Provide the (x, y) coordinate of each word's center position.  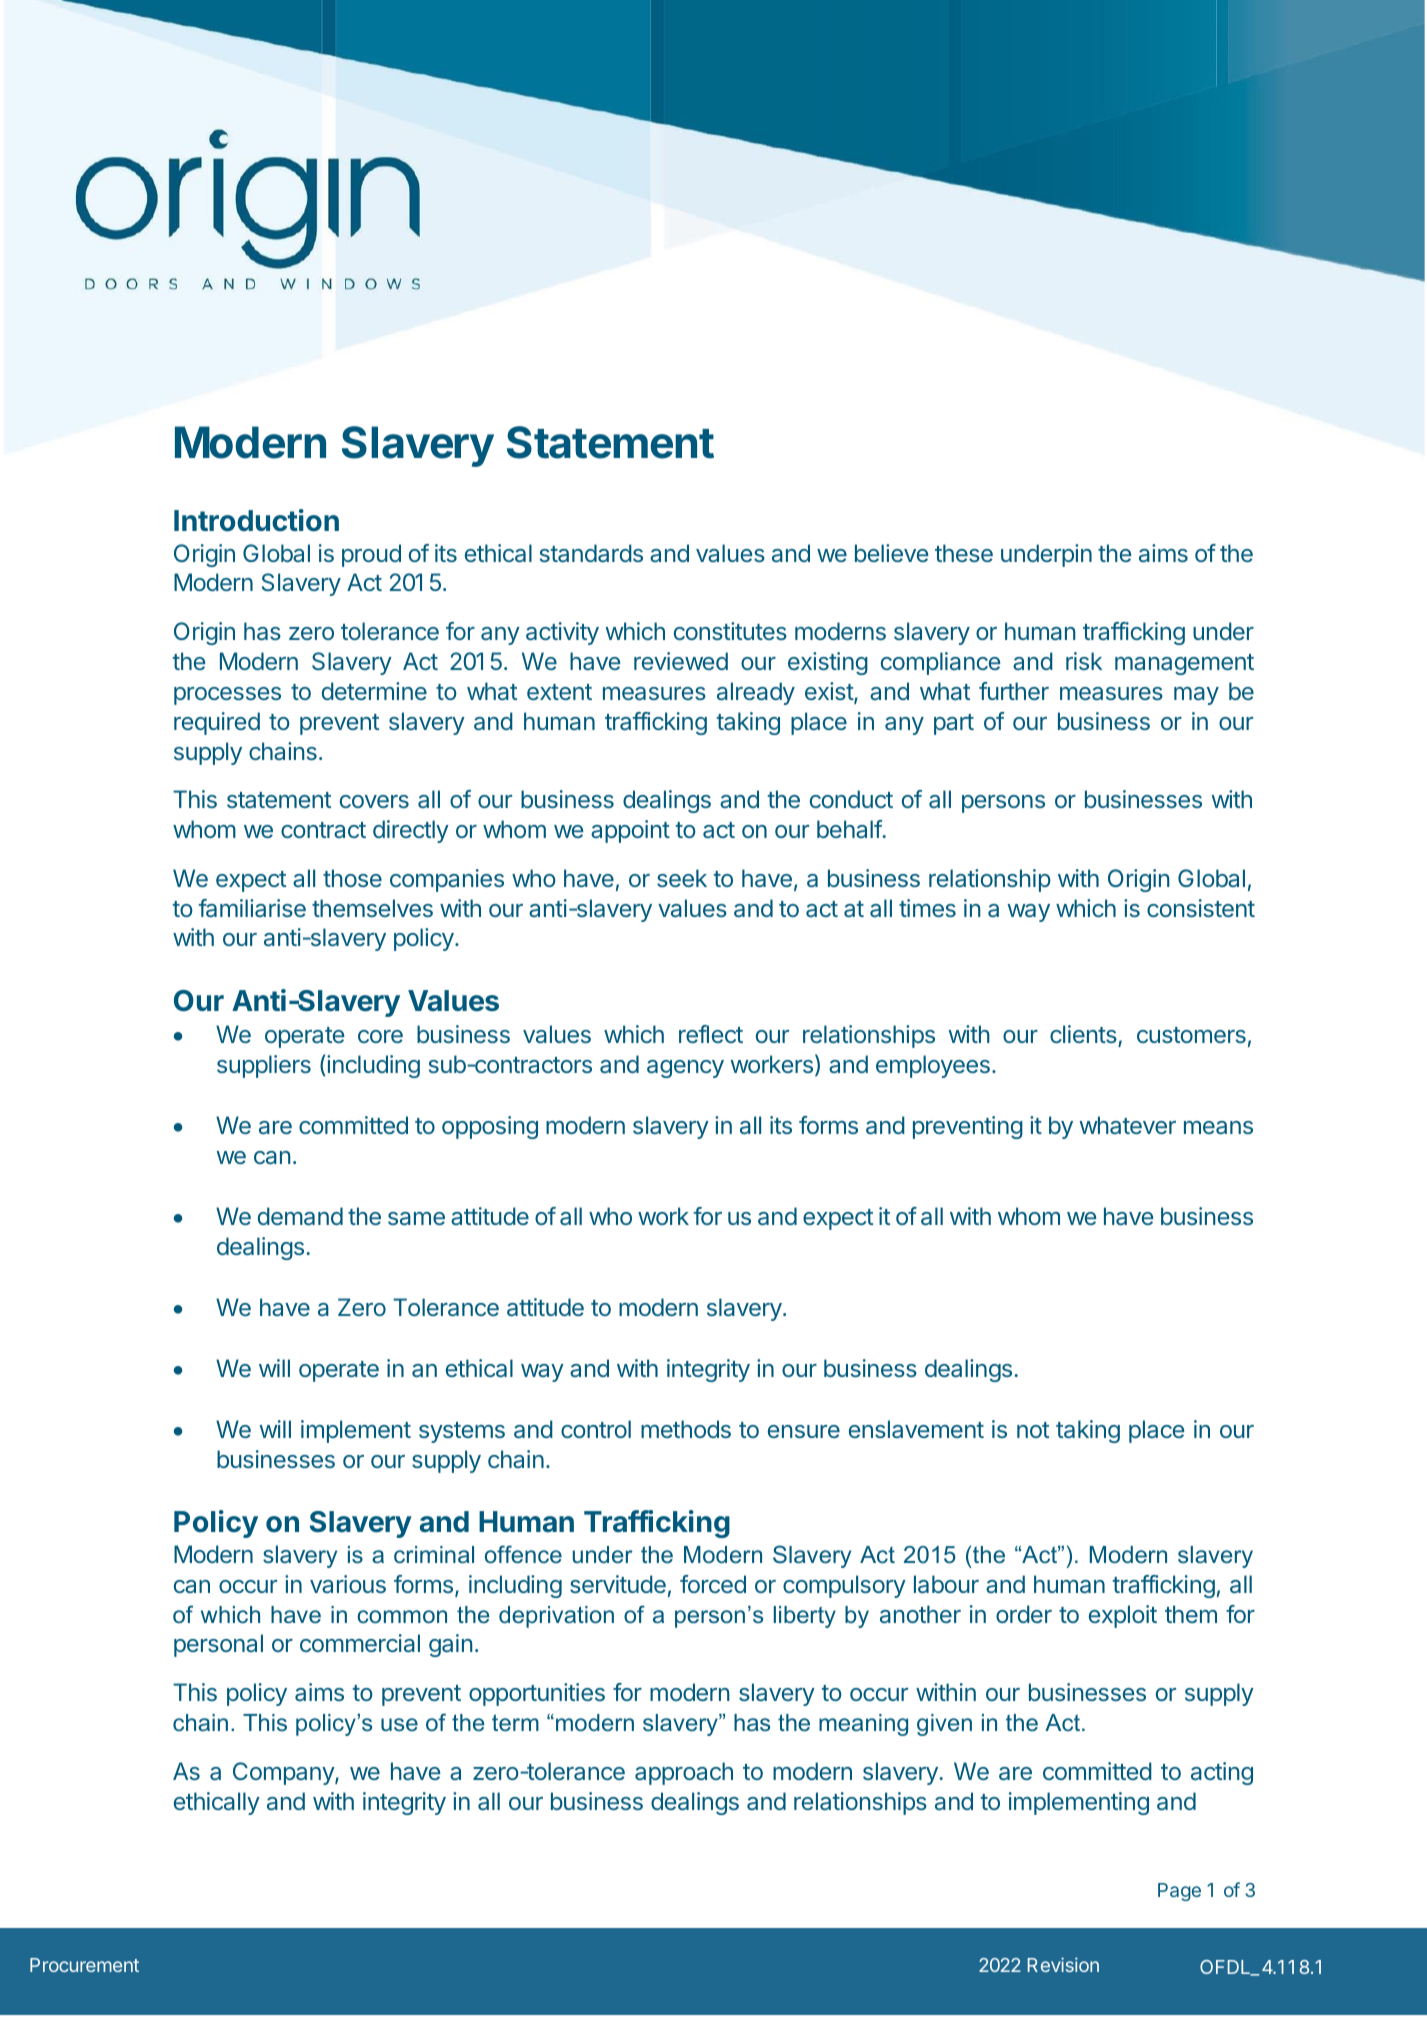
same (416, 1219)
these (964, 553)
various (348, 1584)
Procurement (84, 1965)
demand (300, 1216)
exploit (1123, 1616)
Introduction (256, 520)
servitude (618, 1584)
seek (682, 878)
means (1218, 1128)
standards (591, 553)
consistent (1201, 908)
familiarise (252, 908)
